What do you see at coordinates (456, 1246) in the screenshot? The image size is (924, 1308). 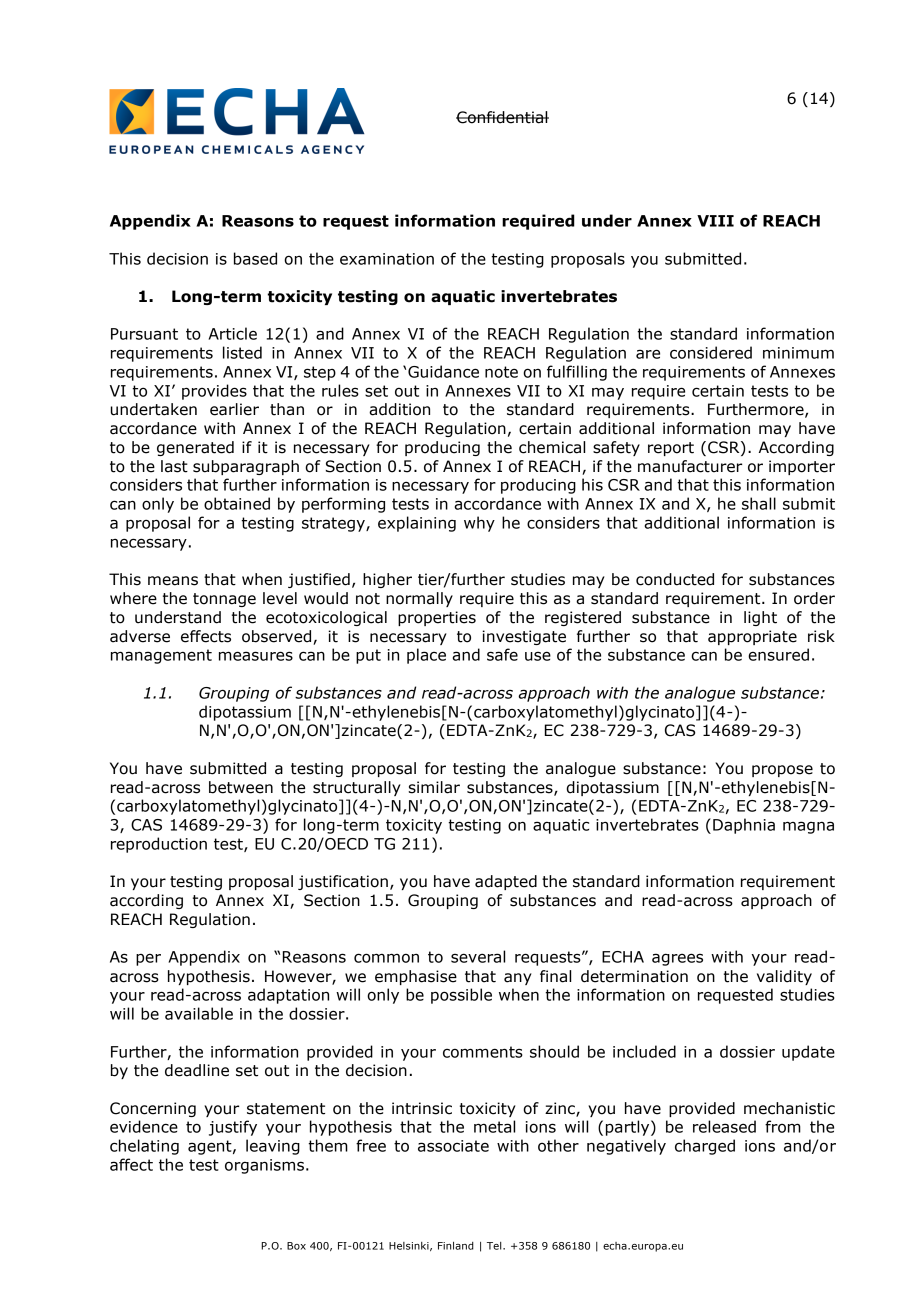 I see `Finland` at bounding box center [456, 1246].
